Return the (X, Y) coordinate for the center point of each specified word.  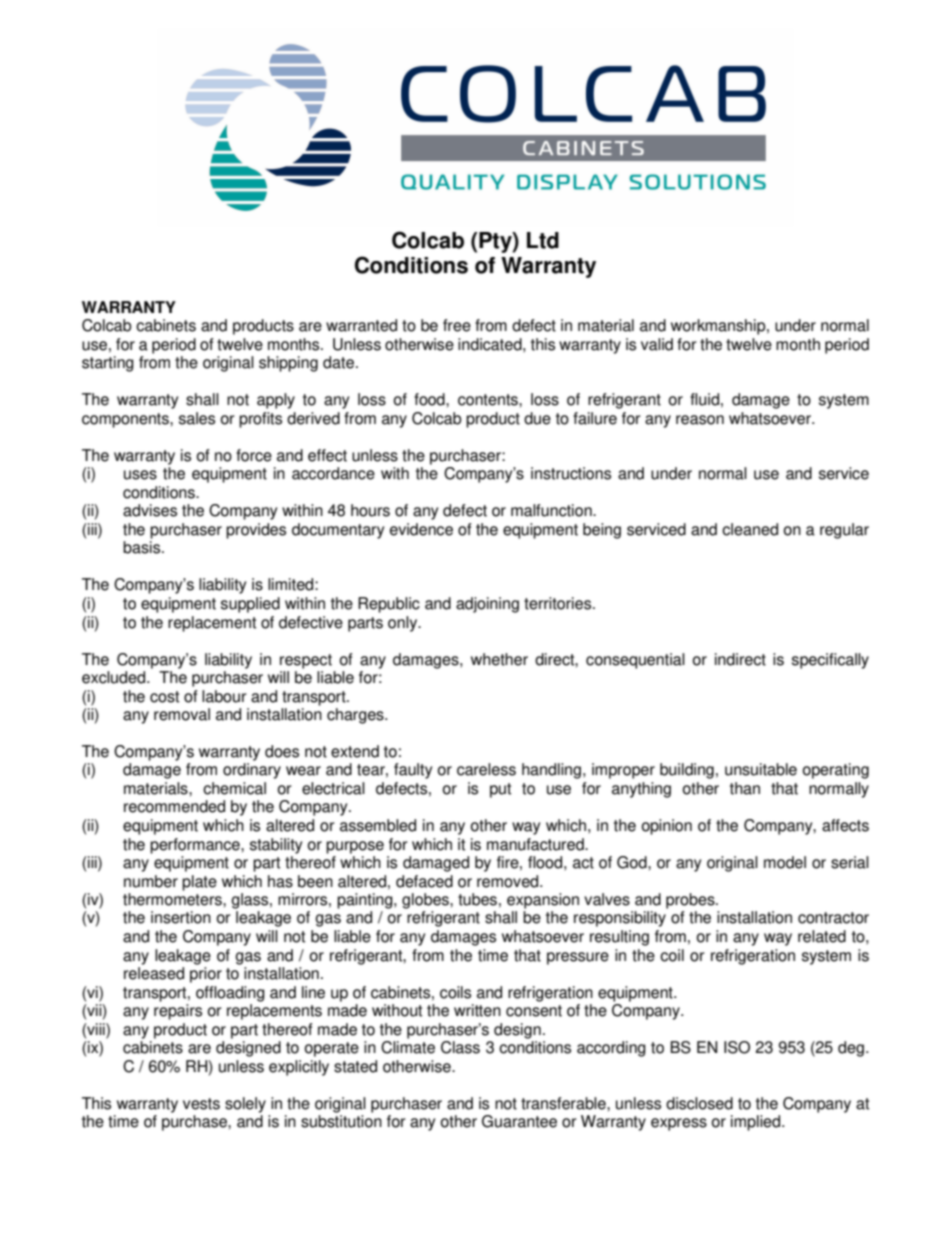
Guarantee (519, 1121)
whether (499, 659)
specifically (830, 661)
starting (108, 364)
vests (201, 1104)
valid (657, 344)
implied (757, 1123)
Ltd (543, 240)
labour (224, 696)
